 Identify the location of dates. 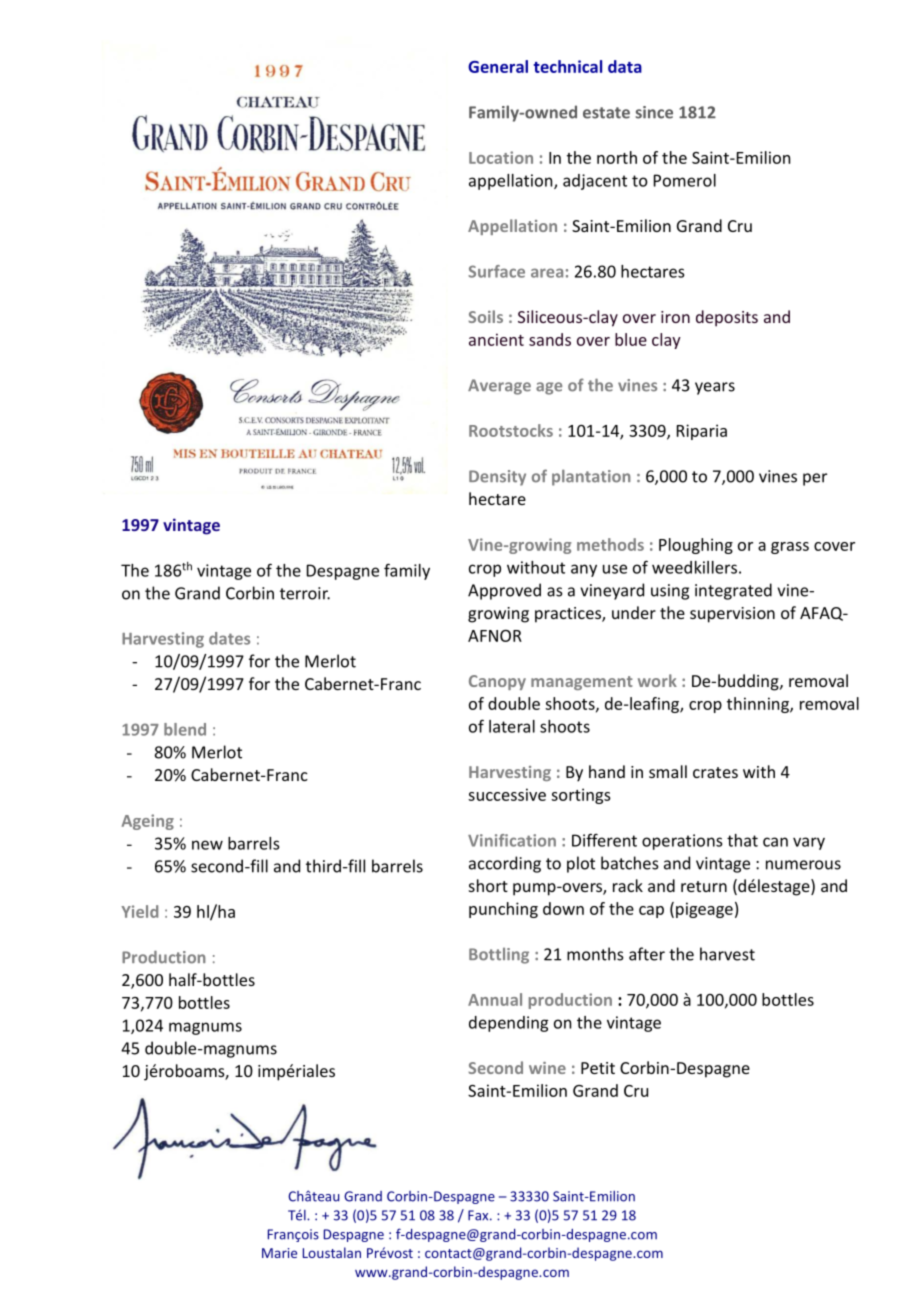
(229, 638).
